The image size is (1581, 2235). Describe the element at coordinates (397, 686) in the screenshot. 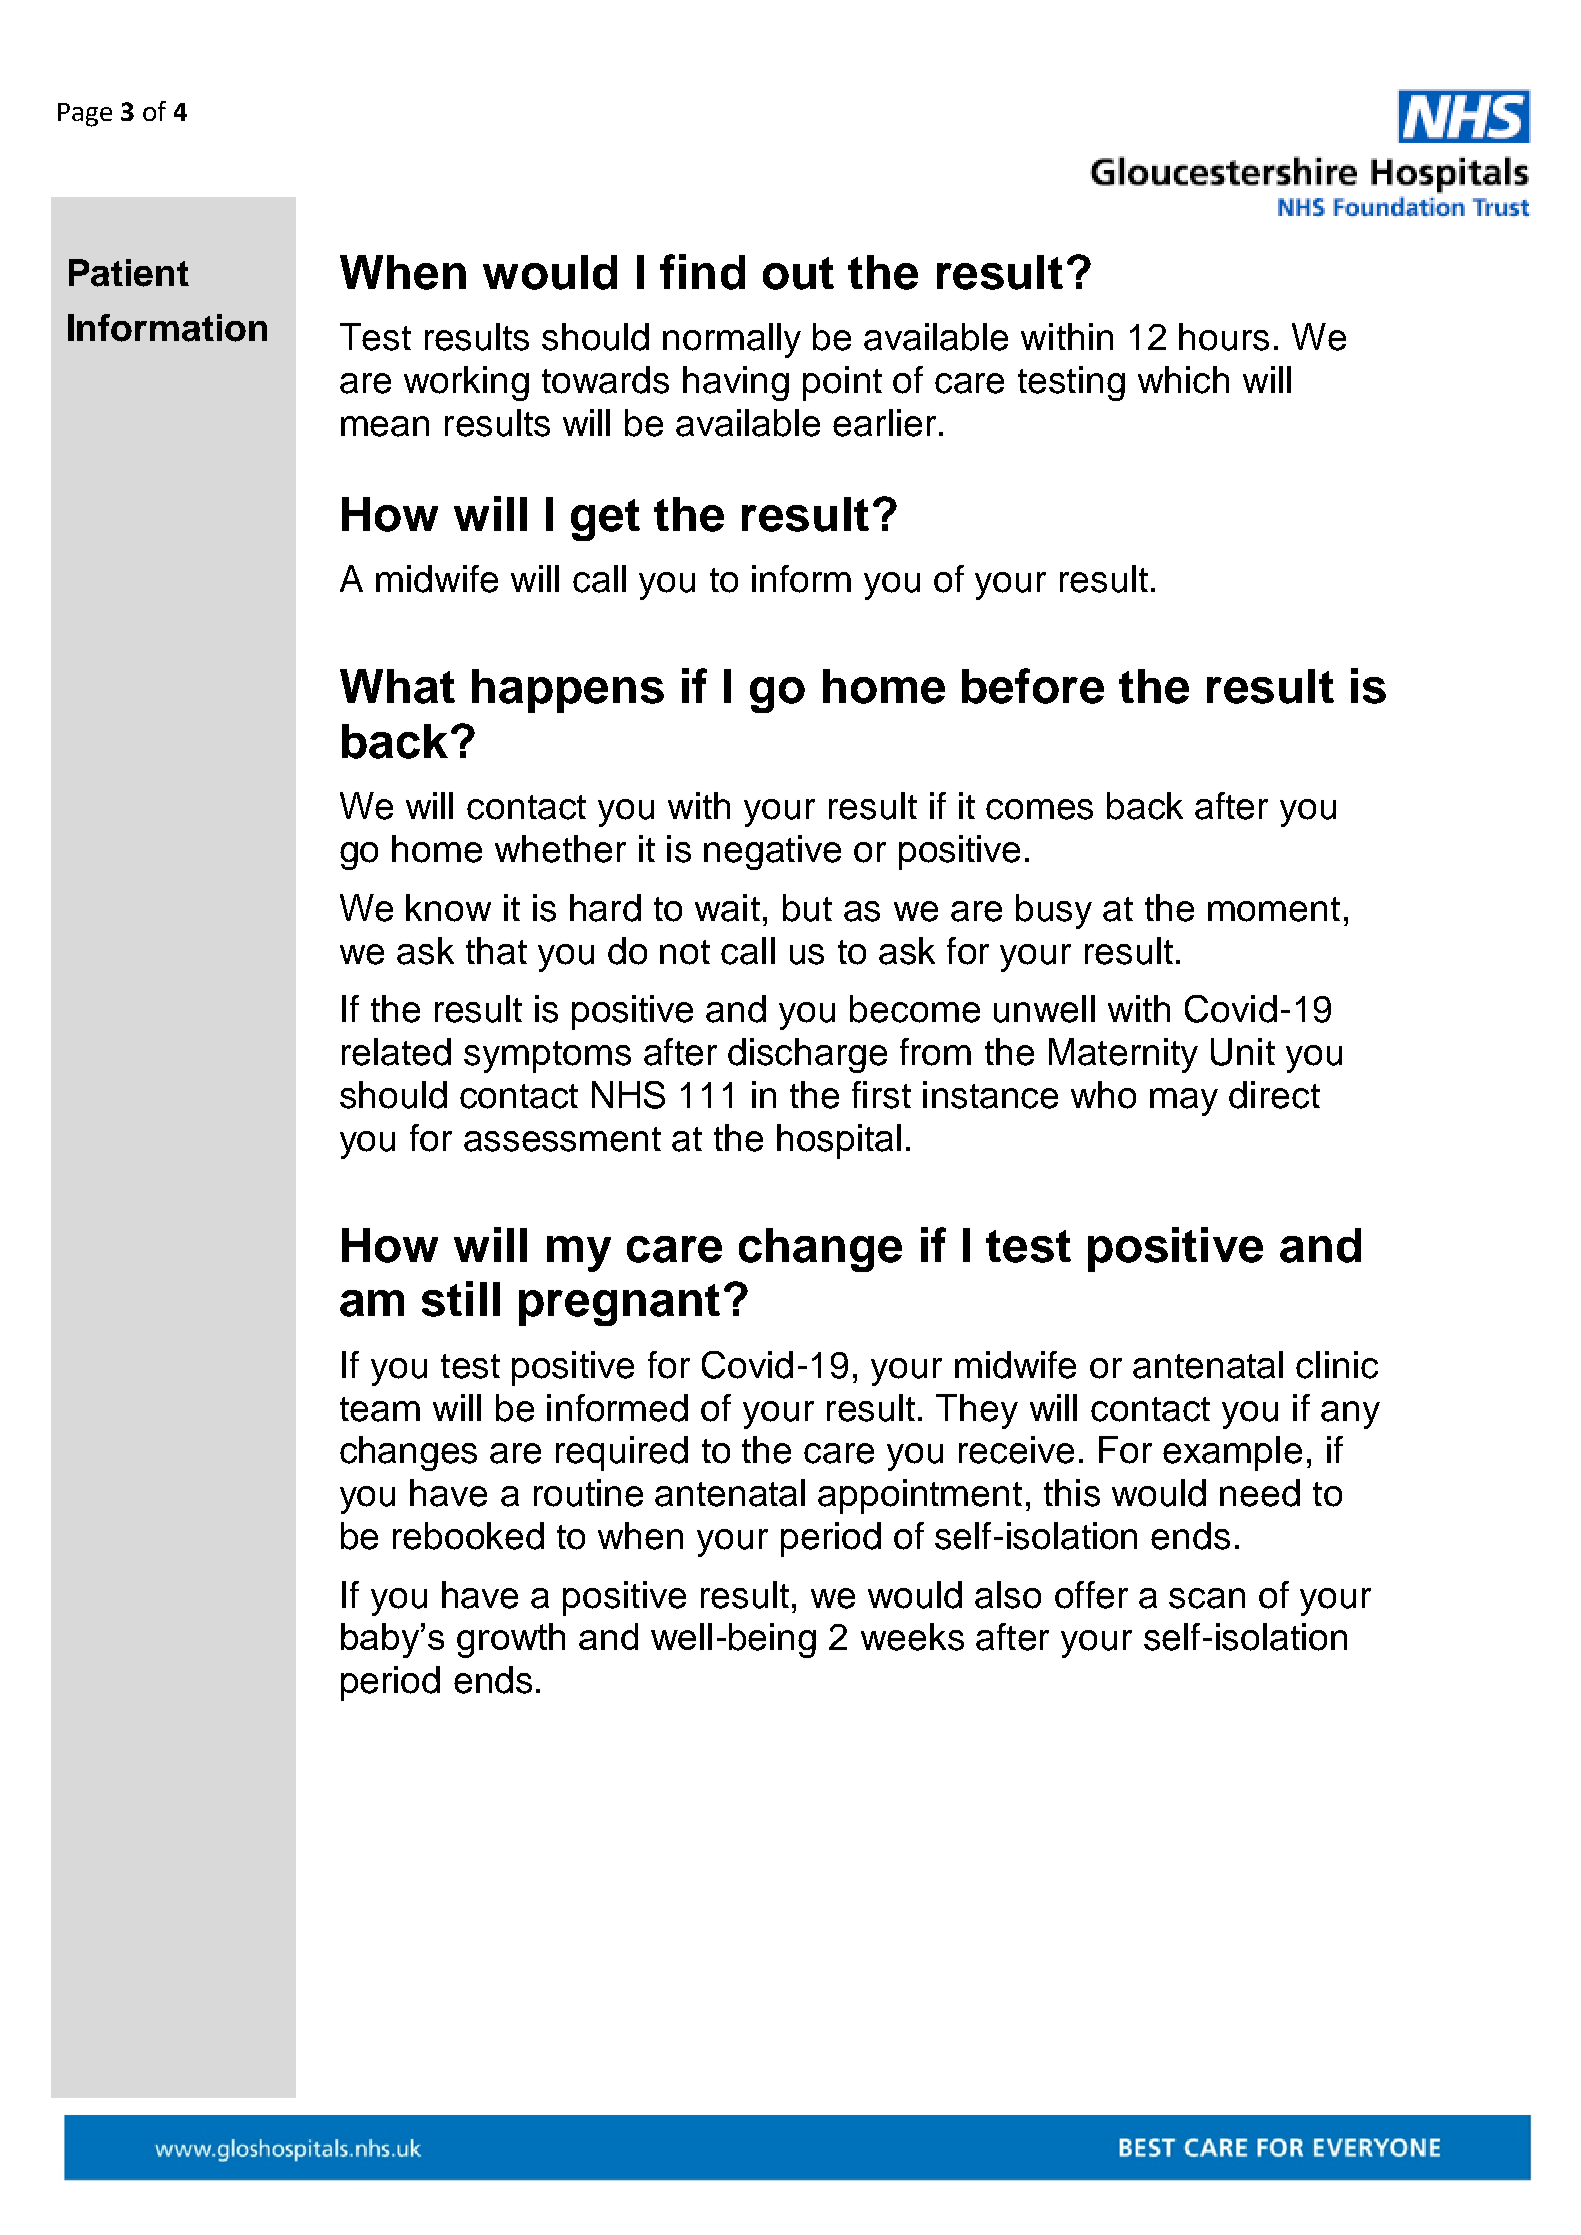

I see `What` at that location.
